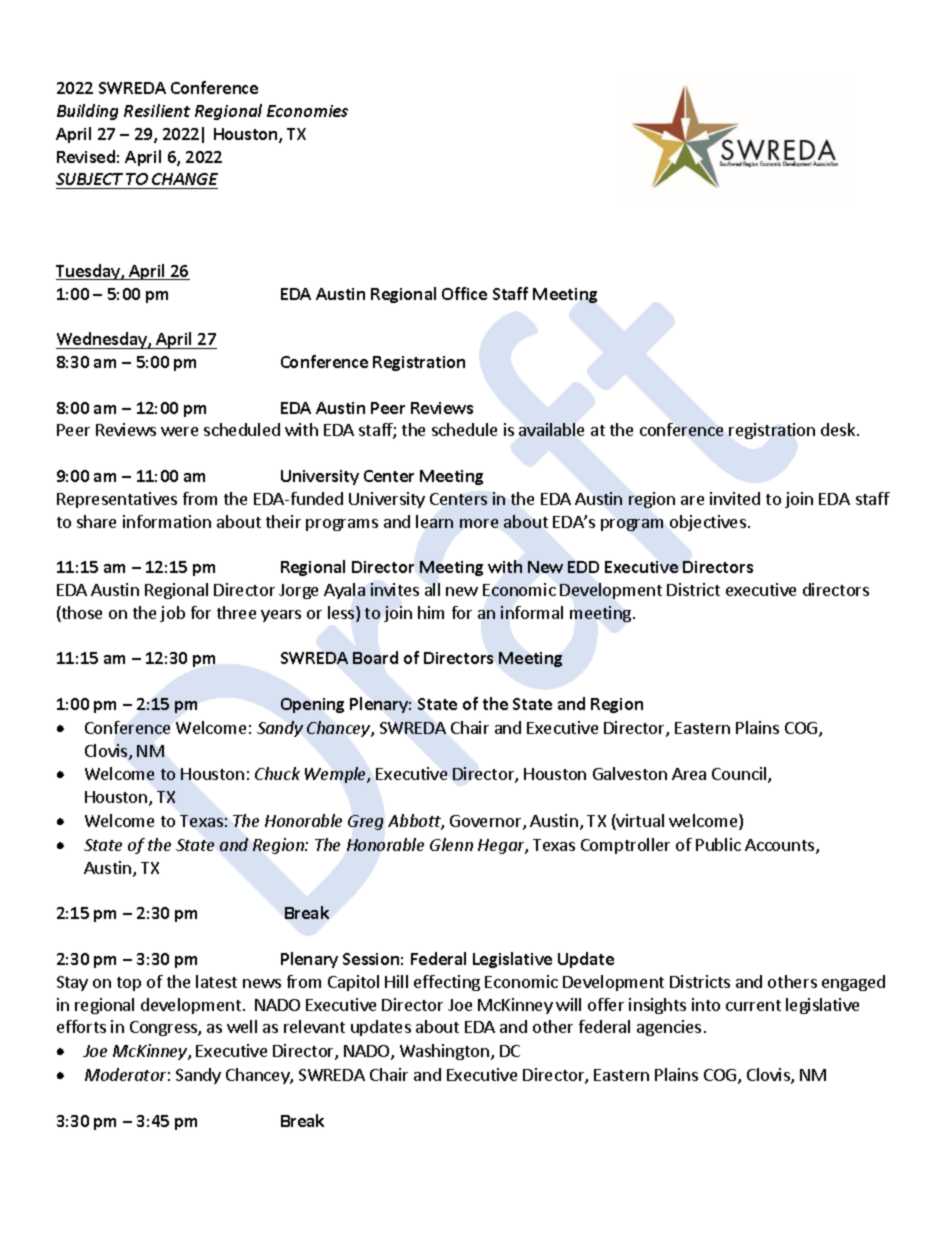 The image size is (952, 1233). What do you see at coordinates (446, 1052) in the screenshot?
I see `Washington` at bounding box center [446, 1052].
